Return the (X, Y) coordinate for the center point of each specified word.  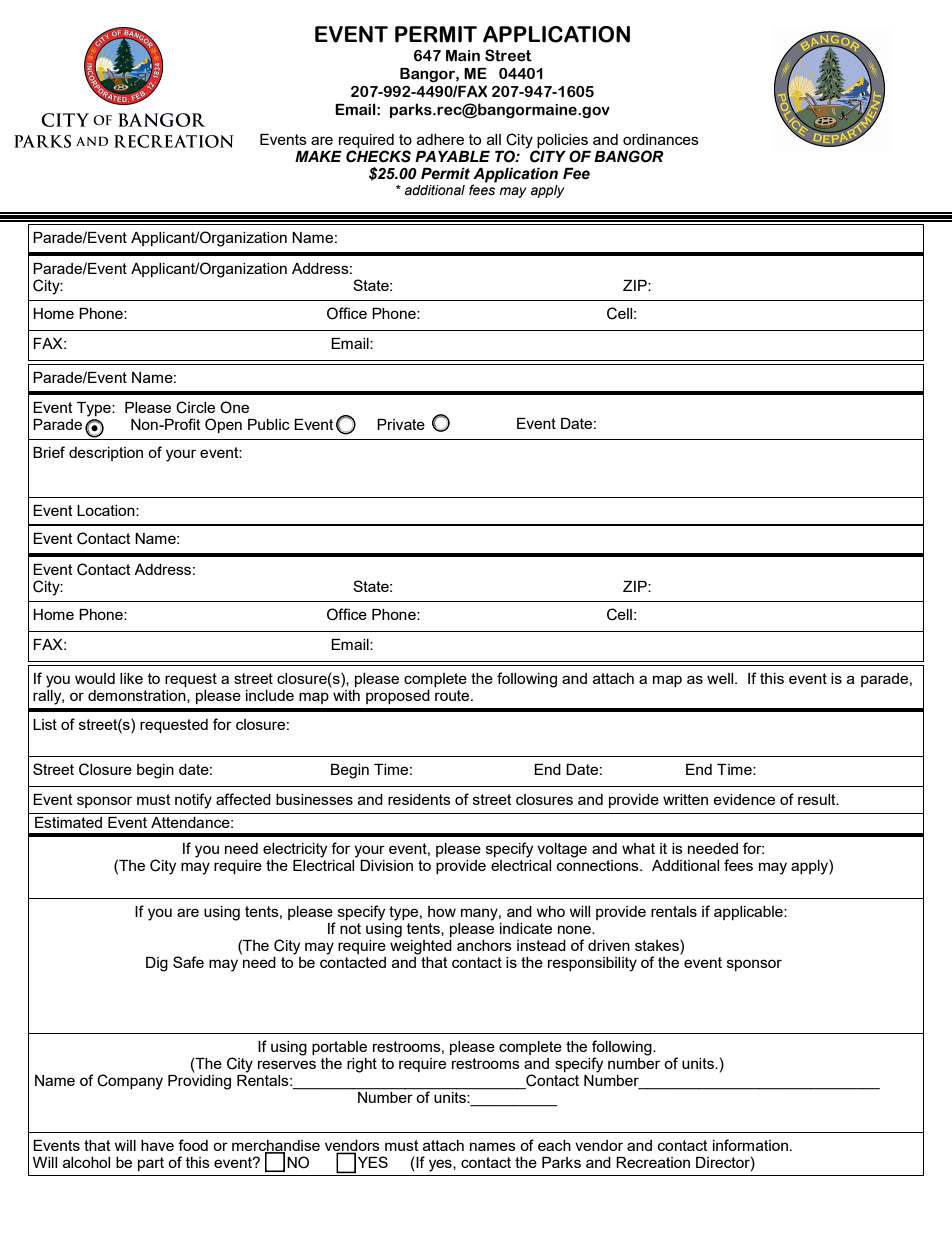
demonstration (138, 696)
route (453, 695)
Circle (195, 407)
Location (107, 510)
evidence (744, 799)
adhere (440, 139)
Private (401, 424)
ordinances (661, 139)
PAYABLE (452, 156)
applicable (749, 913)
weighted (421, 946)
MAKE (318, 156)
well (721, 678)
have (157, 1145)
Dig (157, 964)
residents (419, 799)
